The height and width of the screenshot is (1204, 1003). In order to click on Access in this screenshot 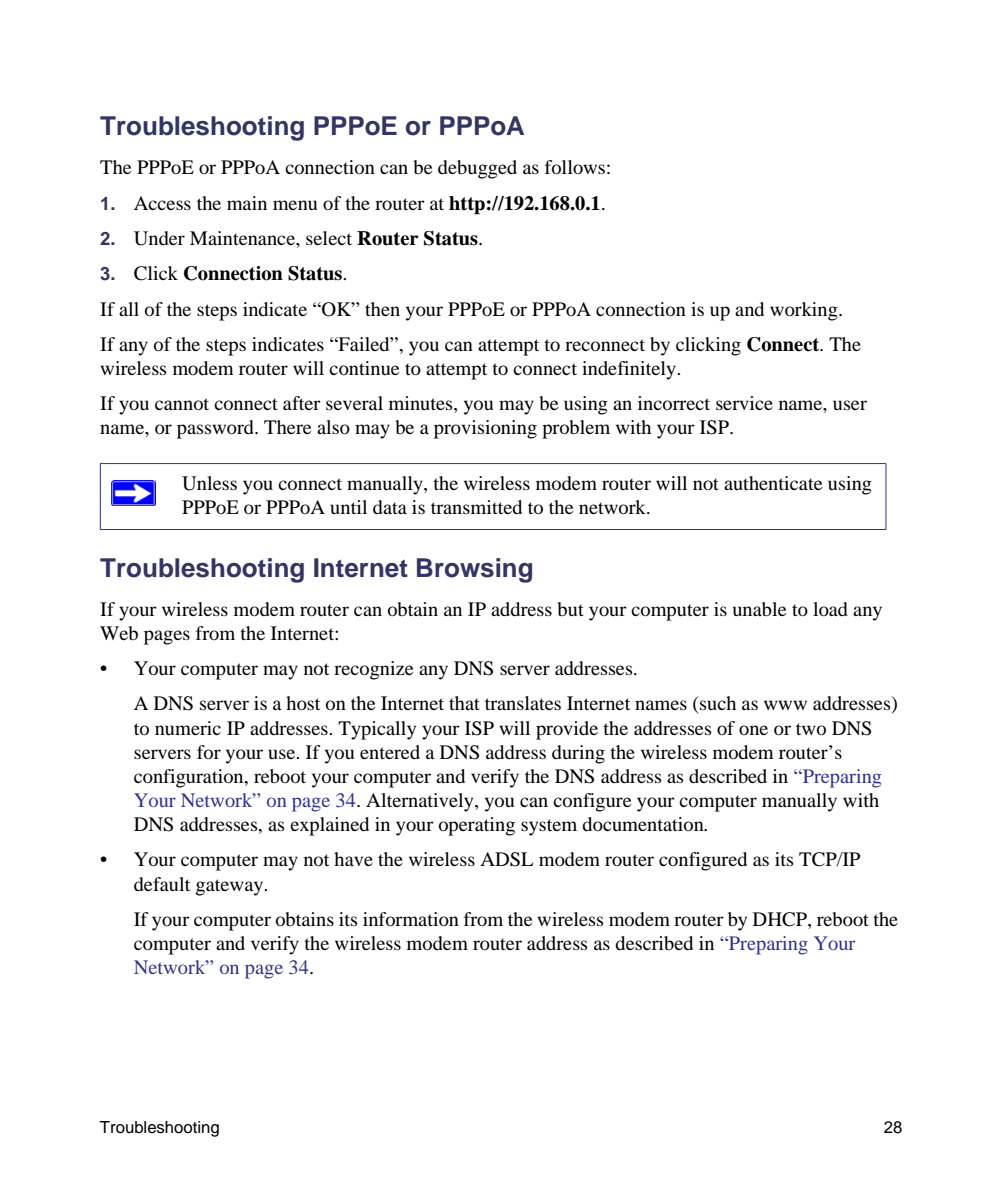, I will do `click(162, 203)`.
